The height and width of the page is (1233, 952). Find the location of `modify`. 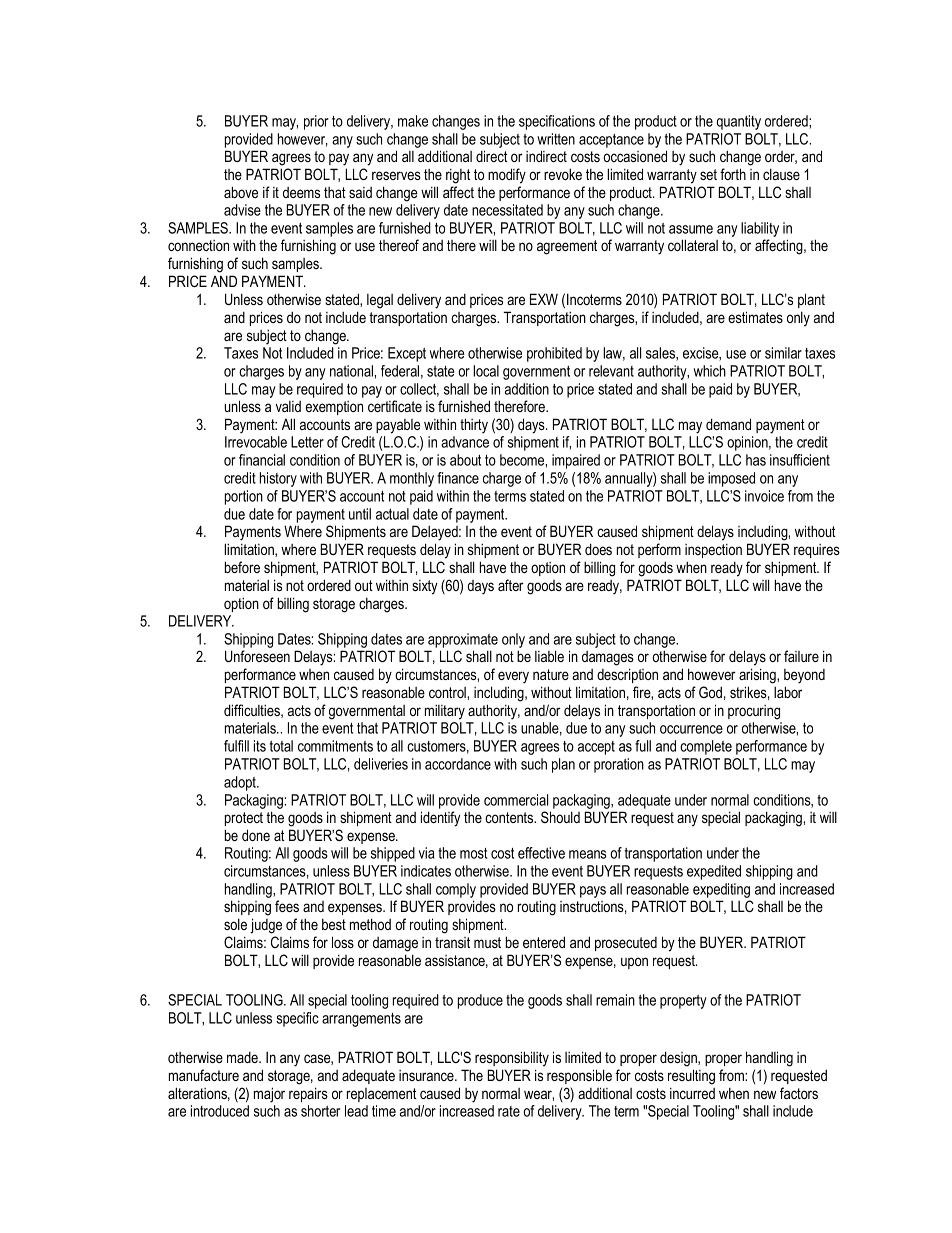

modify is located at coordinates (507, 176).
